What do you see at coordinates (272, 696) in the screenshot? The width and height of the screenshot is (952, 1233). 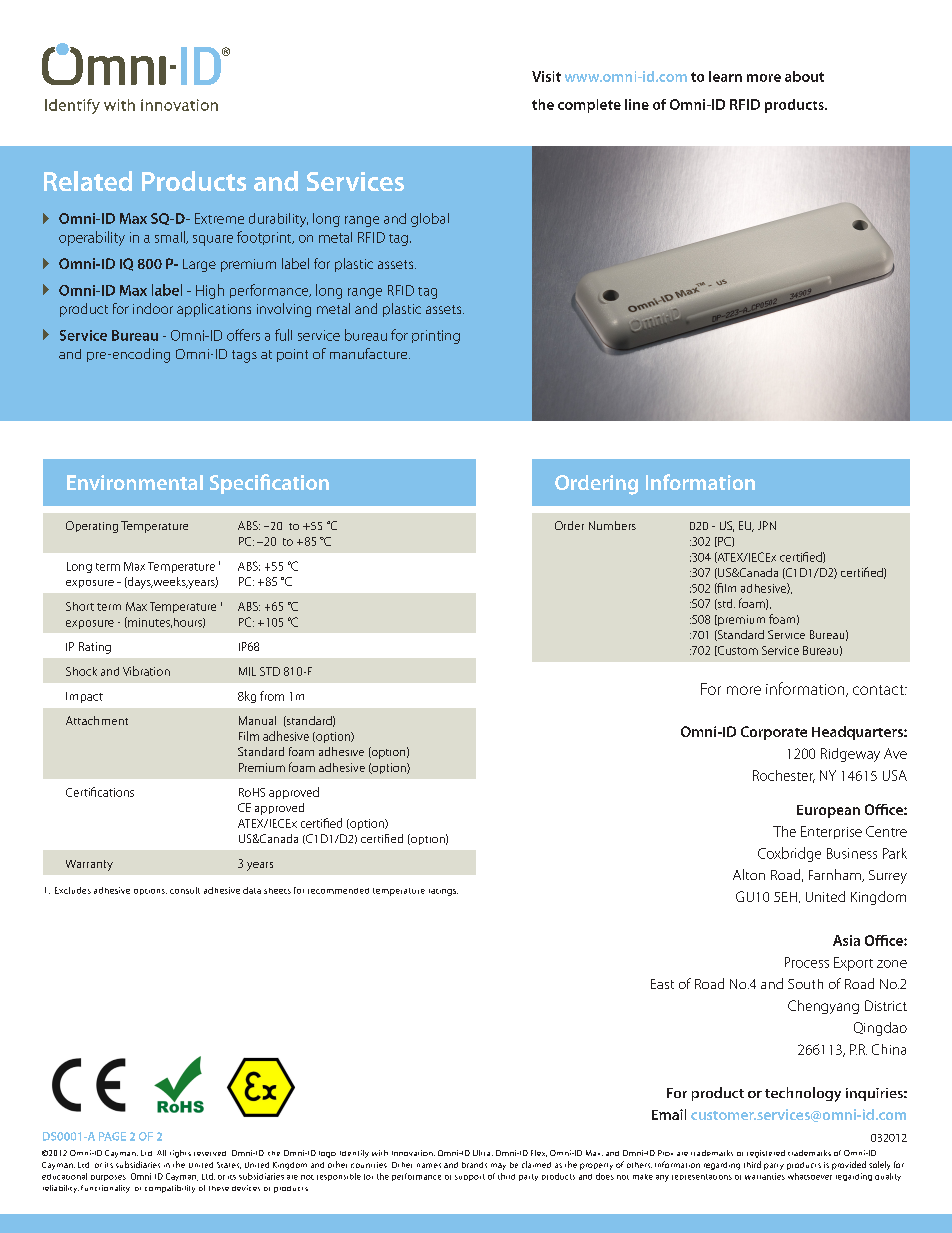 I see `from` at bounding box center [272, 696].
